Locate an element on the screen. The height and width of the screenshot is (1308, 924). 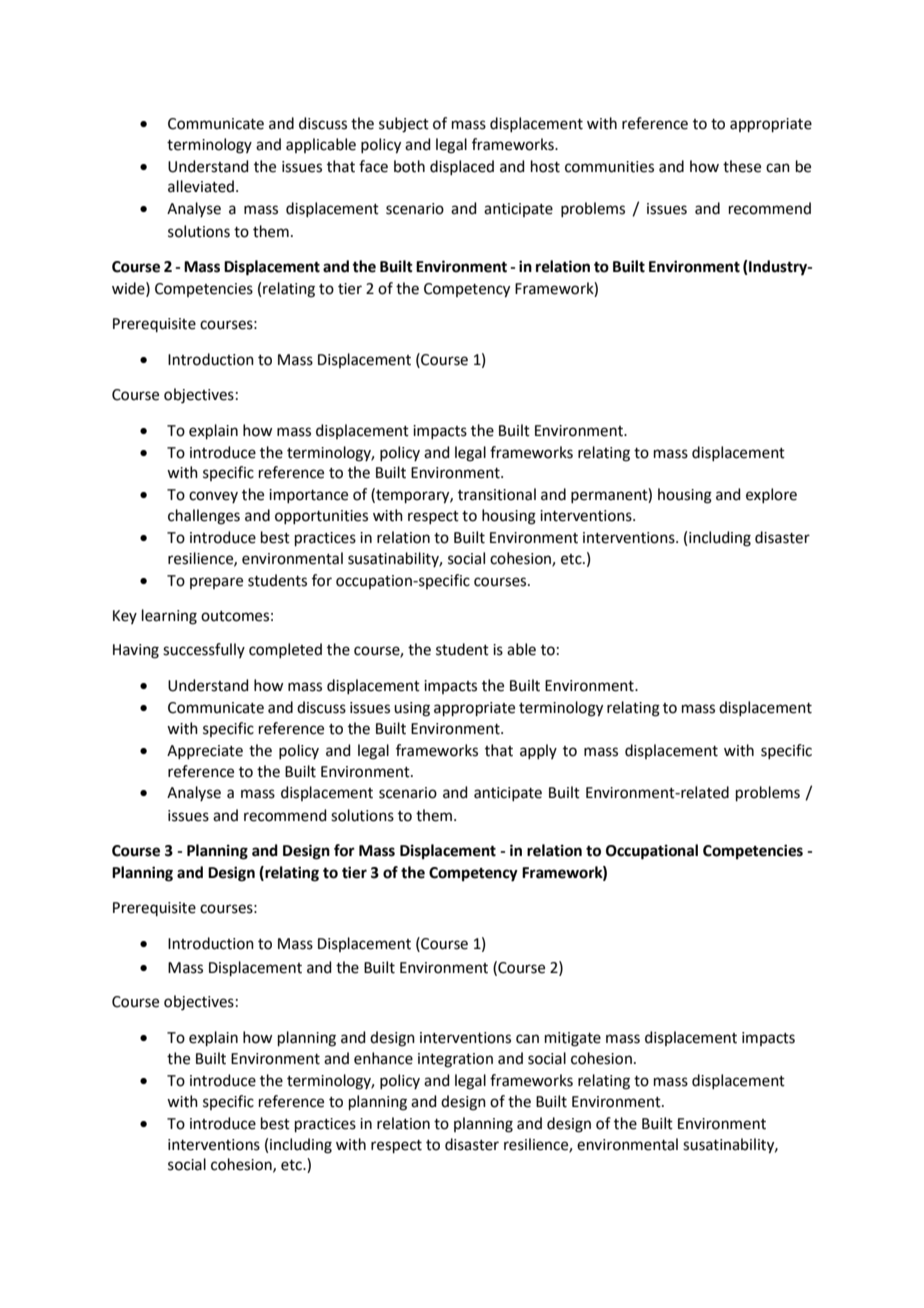
explore is located at coordinates (771, 495).
